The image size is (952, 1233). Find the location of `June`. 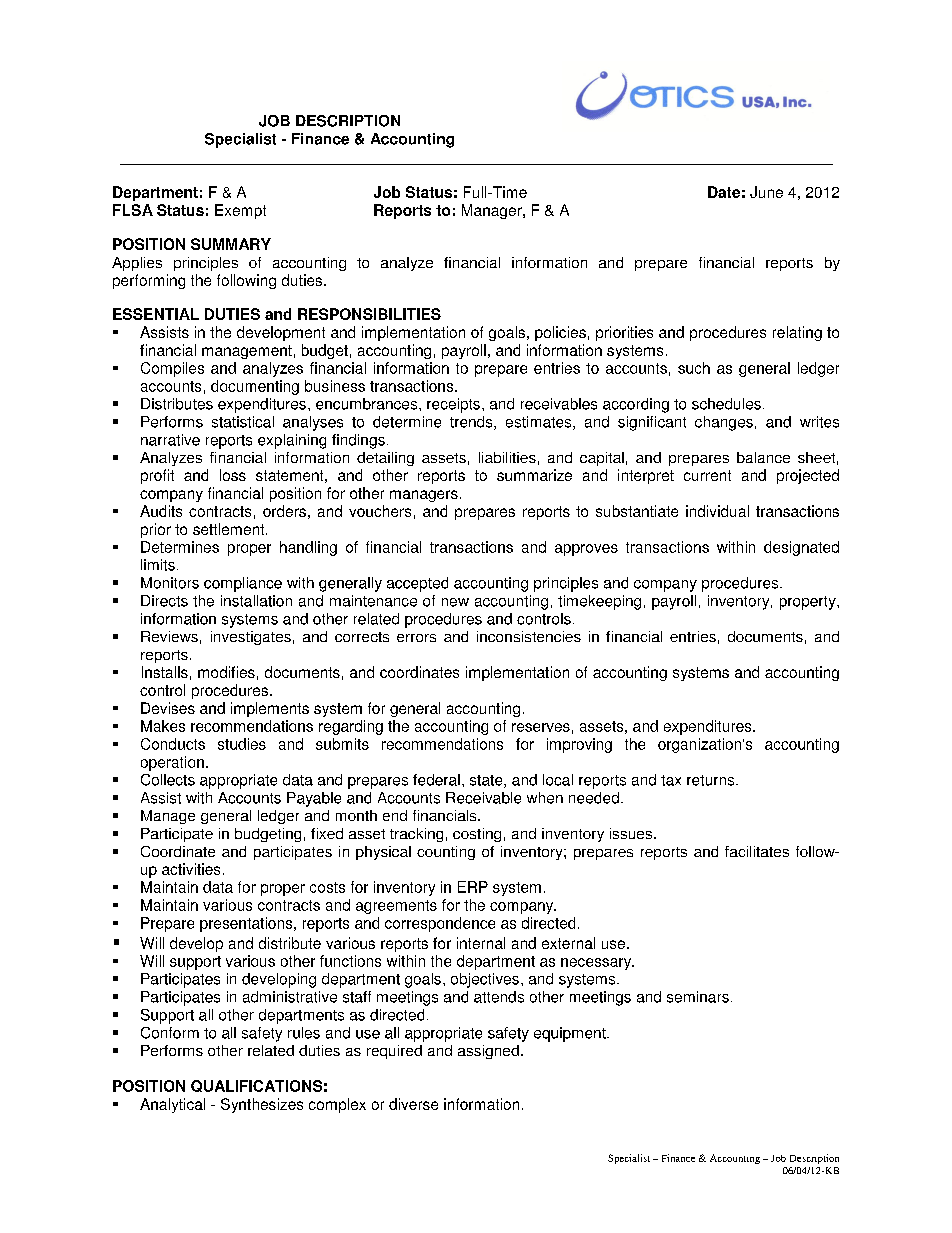

June is located at coordinates (766, 192).
